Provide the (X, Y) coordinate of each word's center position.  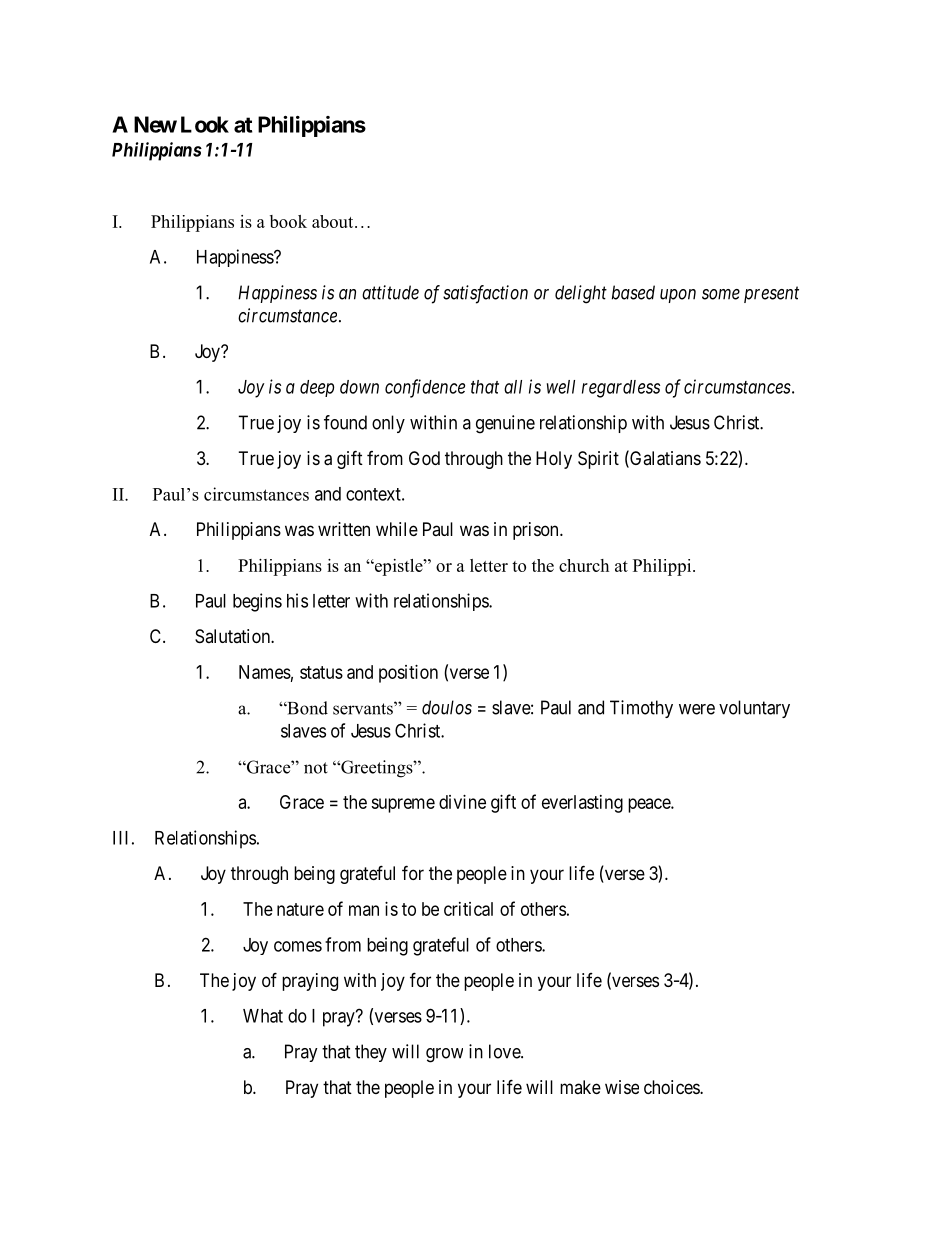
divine (462, 802)
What (263, 1016)
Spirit (598, 460)
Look (205, 124)
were (697, 709)
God (424, 458)
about (334, 221)
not (316, 768)
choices (672, 1087)
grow (444, 1055)
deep (317, 388)
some (721, 294)
